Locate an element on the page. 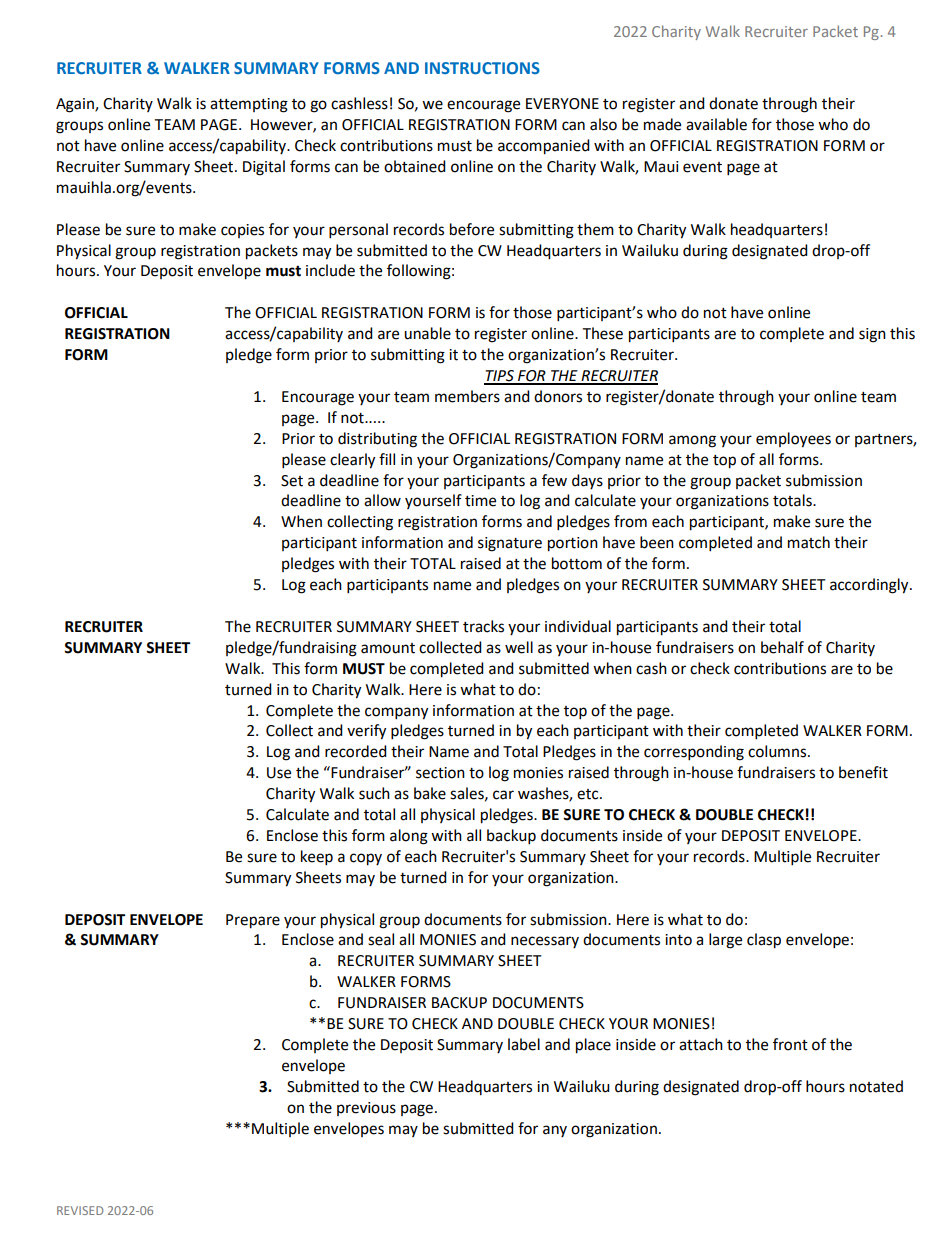  employees is located at coordinates (793, 440).
